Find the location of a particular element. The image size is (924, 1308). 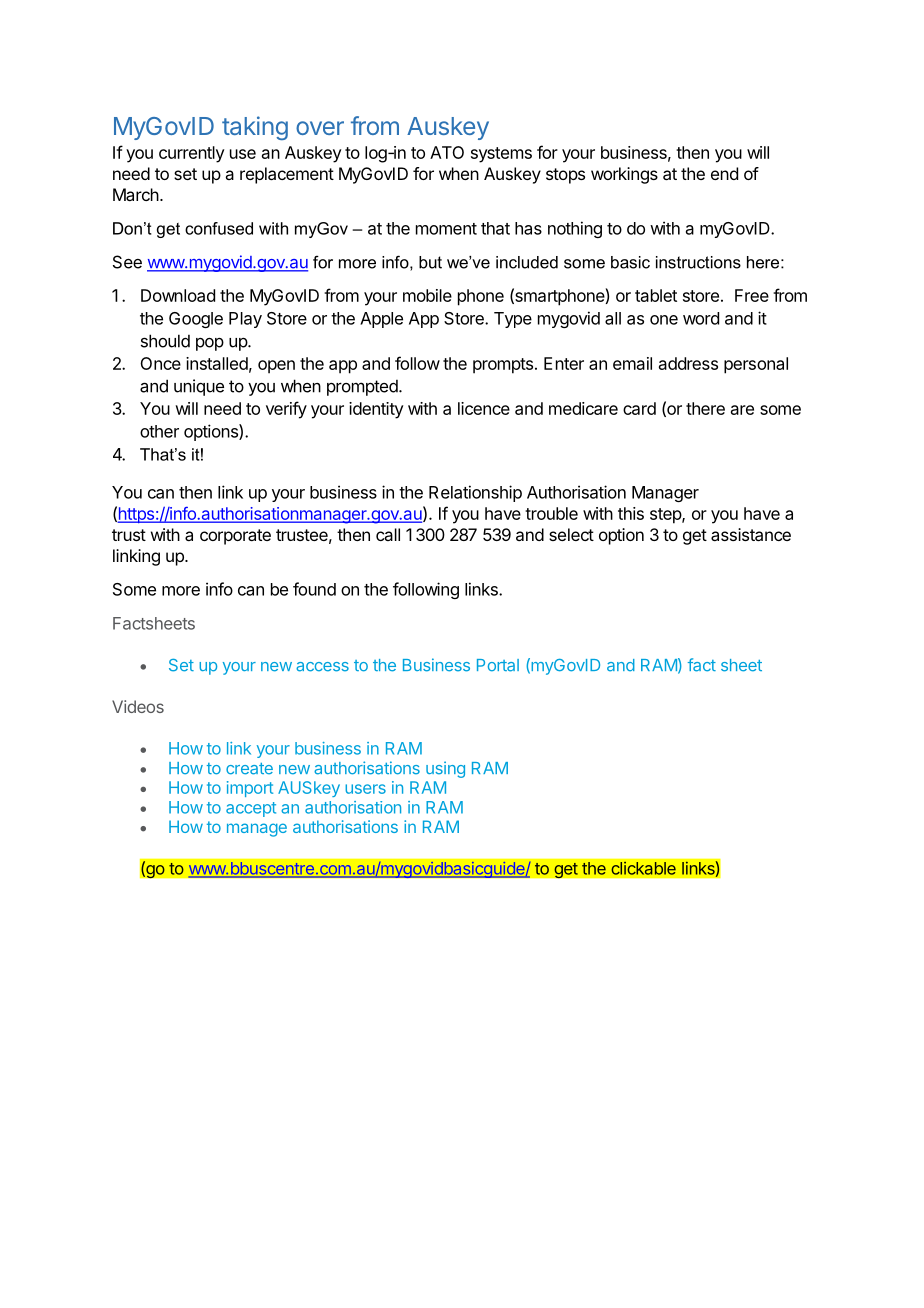

mobile is located at coordinates (427, 295).
